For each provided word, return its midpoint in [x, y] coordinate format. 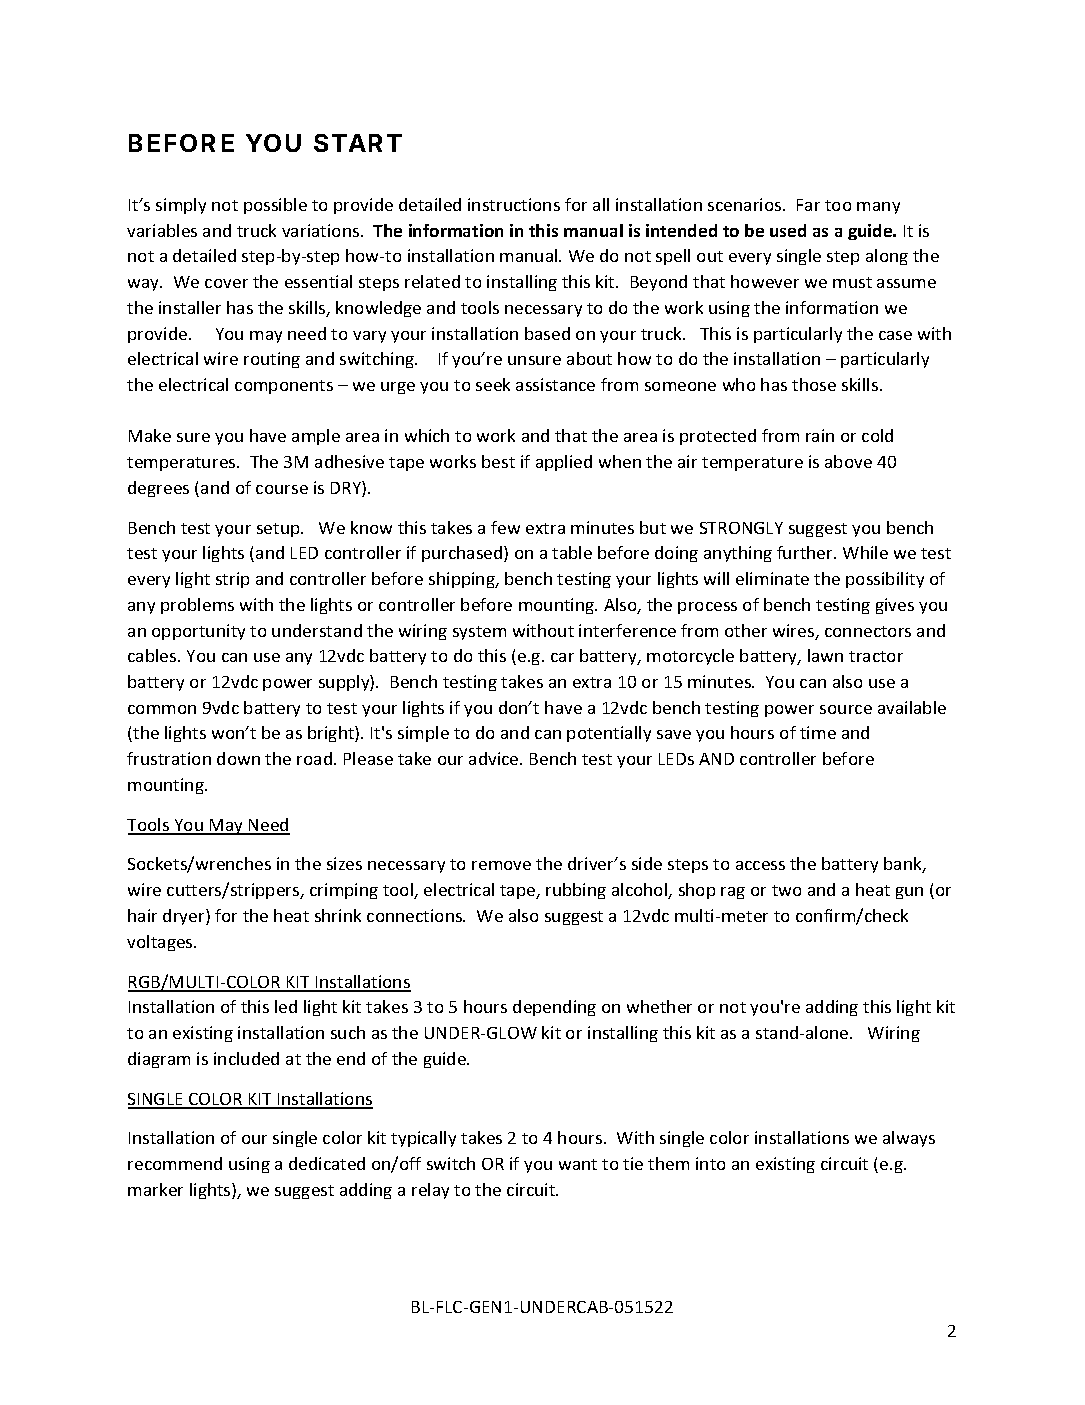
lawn [825, 655]
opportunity [198, 632]
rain [820, 435]
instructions [514, 204]
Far [808, 205]
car [562, 657]
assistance [555, 384]
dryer [185, 917]
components [284, 387]
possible [275, 206]
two [786, 890]
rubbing [576, 891]
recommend [175, 1163]
